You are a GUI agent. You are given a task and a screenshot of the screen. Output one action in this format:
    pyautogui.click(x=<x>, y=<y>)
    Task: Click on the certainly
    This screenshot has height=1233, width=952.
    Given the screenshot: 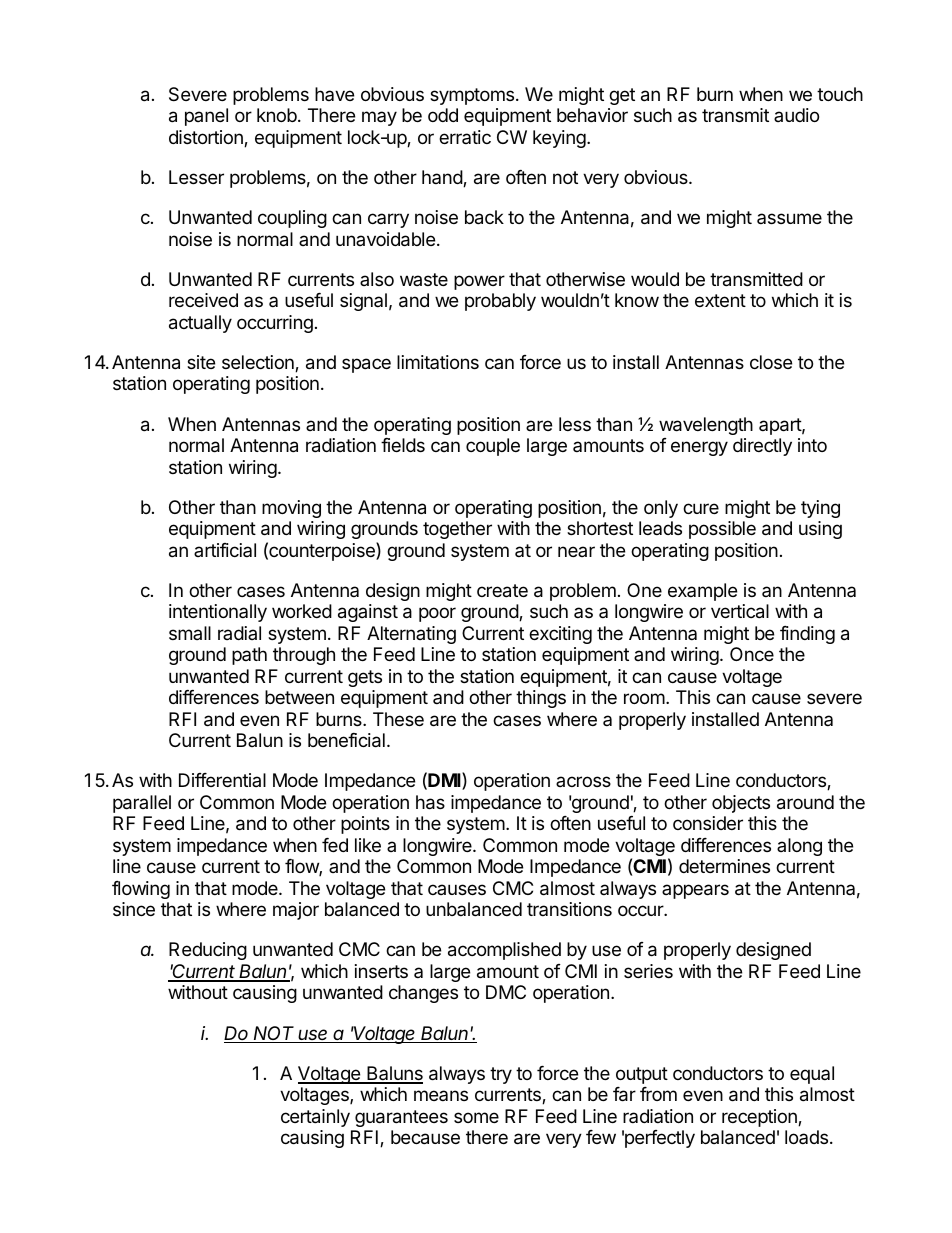 What is the action you would take?
    pyautogui.click(x=315, y=1118)
